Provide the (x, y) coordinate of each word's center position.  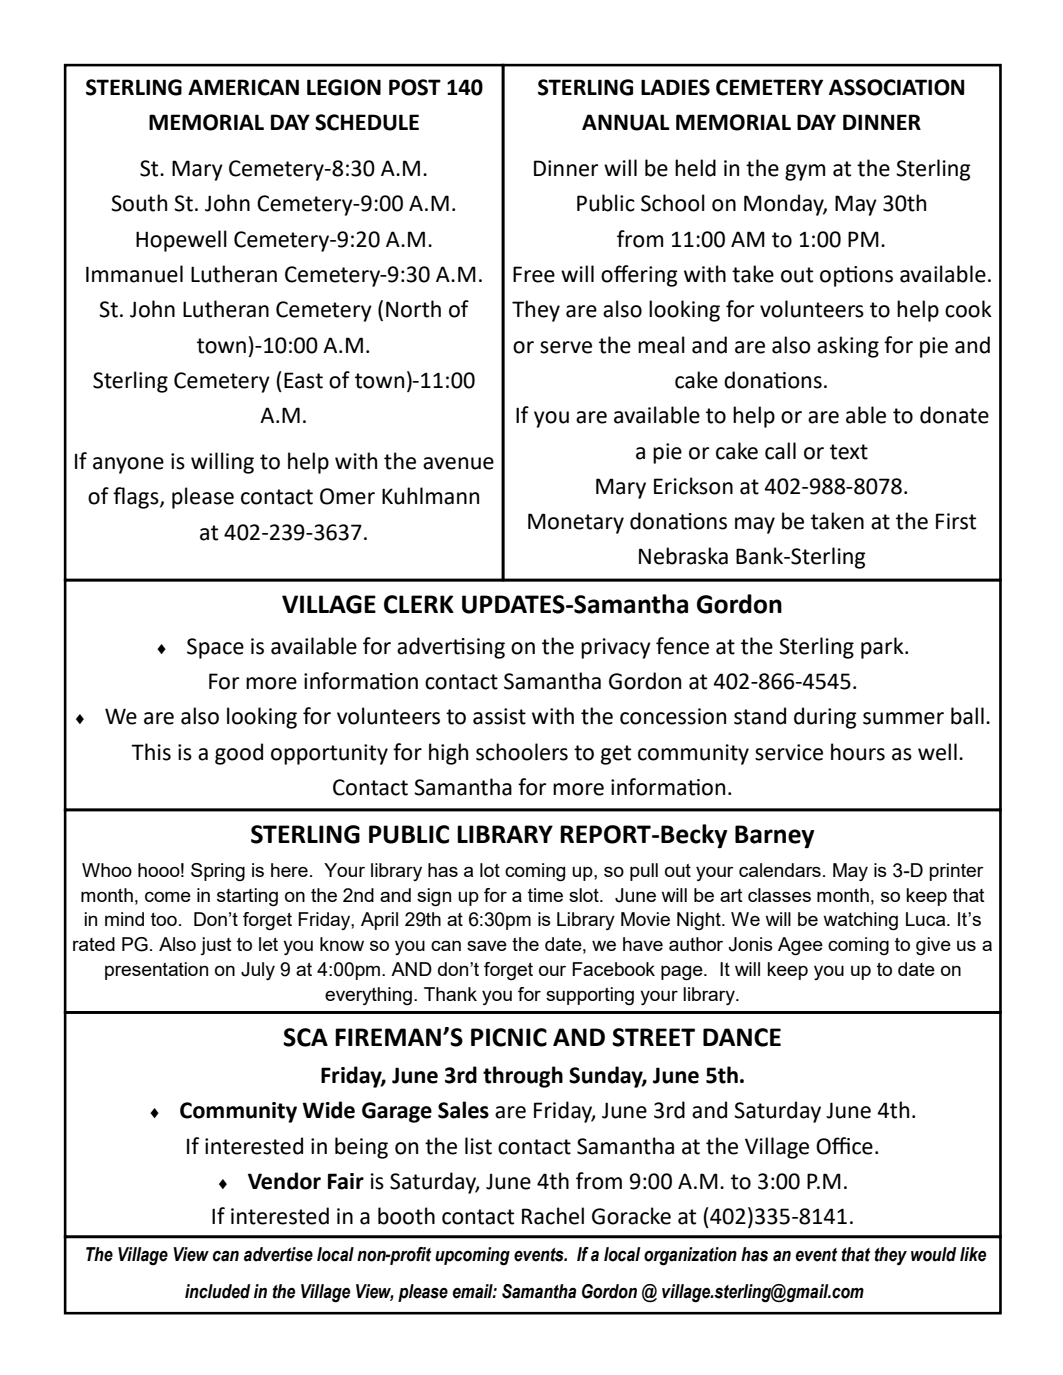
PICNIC (509, 1037)
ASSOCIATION (896, 87)
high (448, 754)
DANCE (742, 1037)
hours (858, 752)
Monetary (576, 523)
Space (215, 648)
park (883, 648)
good (239, 754)
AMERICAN (243, 87)
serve (566, 347)
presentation (156, 971)
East (303, 380)
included (217, 1291)
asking (848, 347)
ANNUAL (626, 122)
